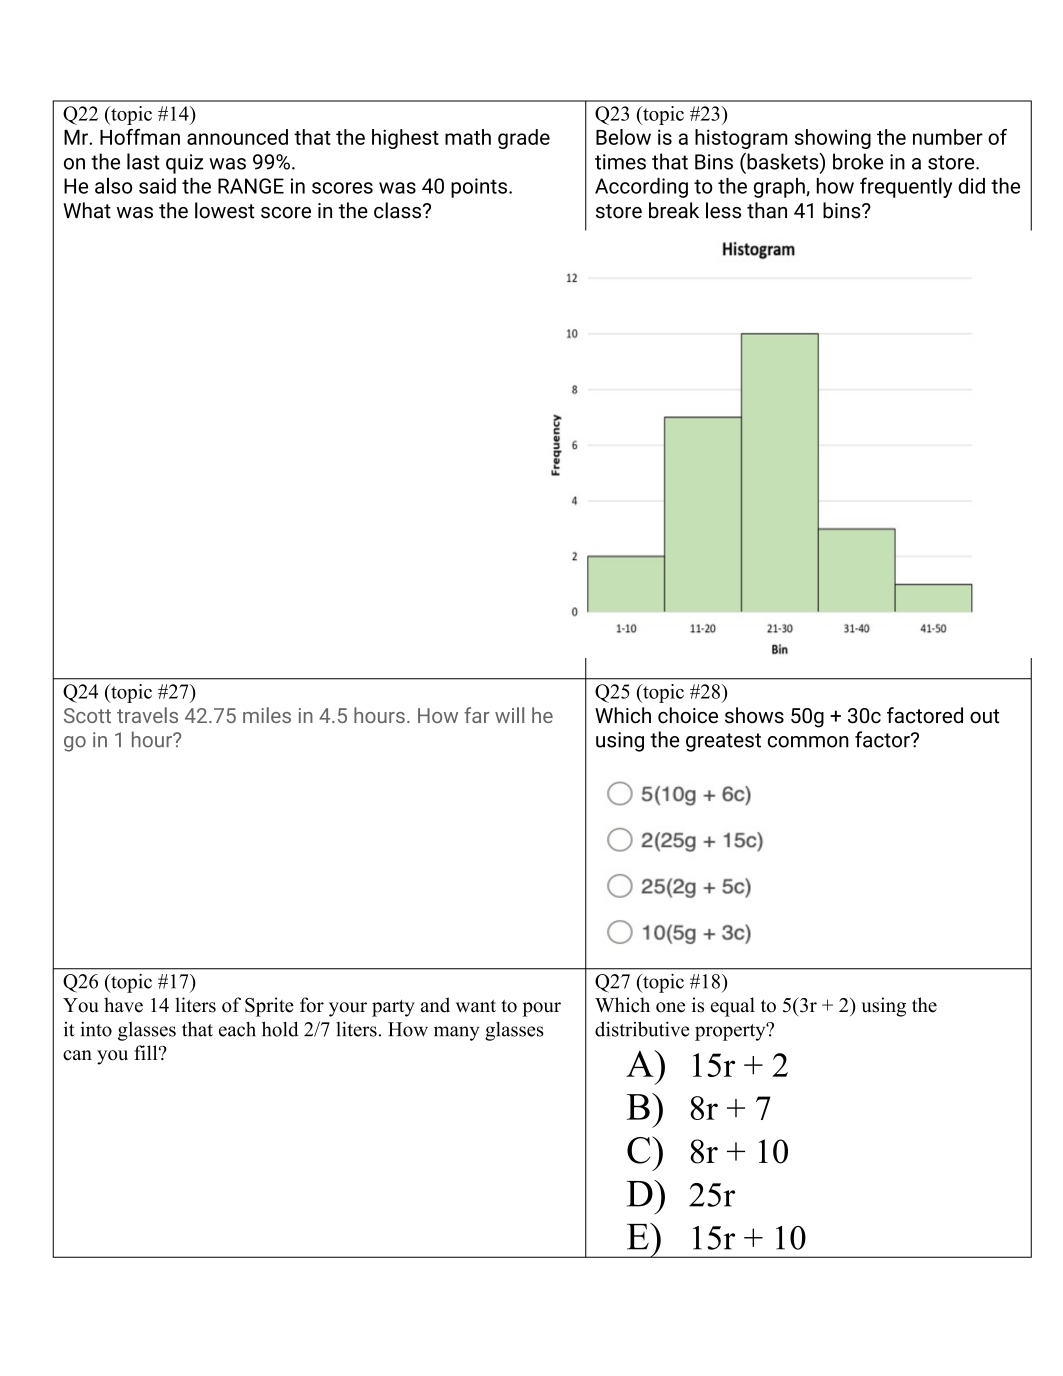  Describe the element at coordinates (237, 1029) in the screenshot. I see `each` at that location.
